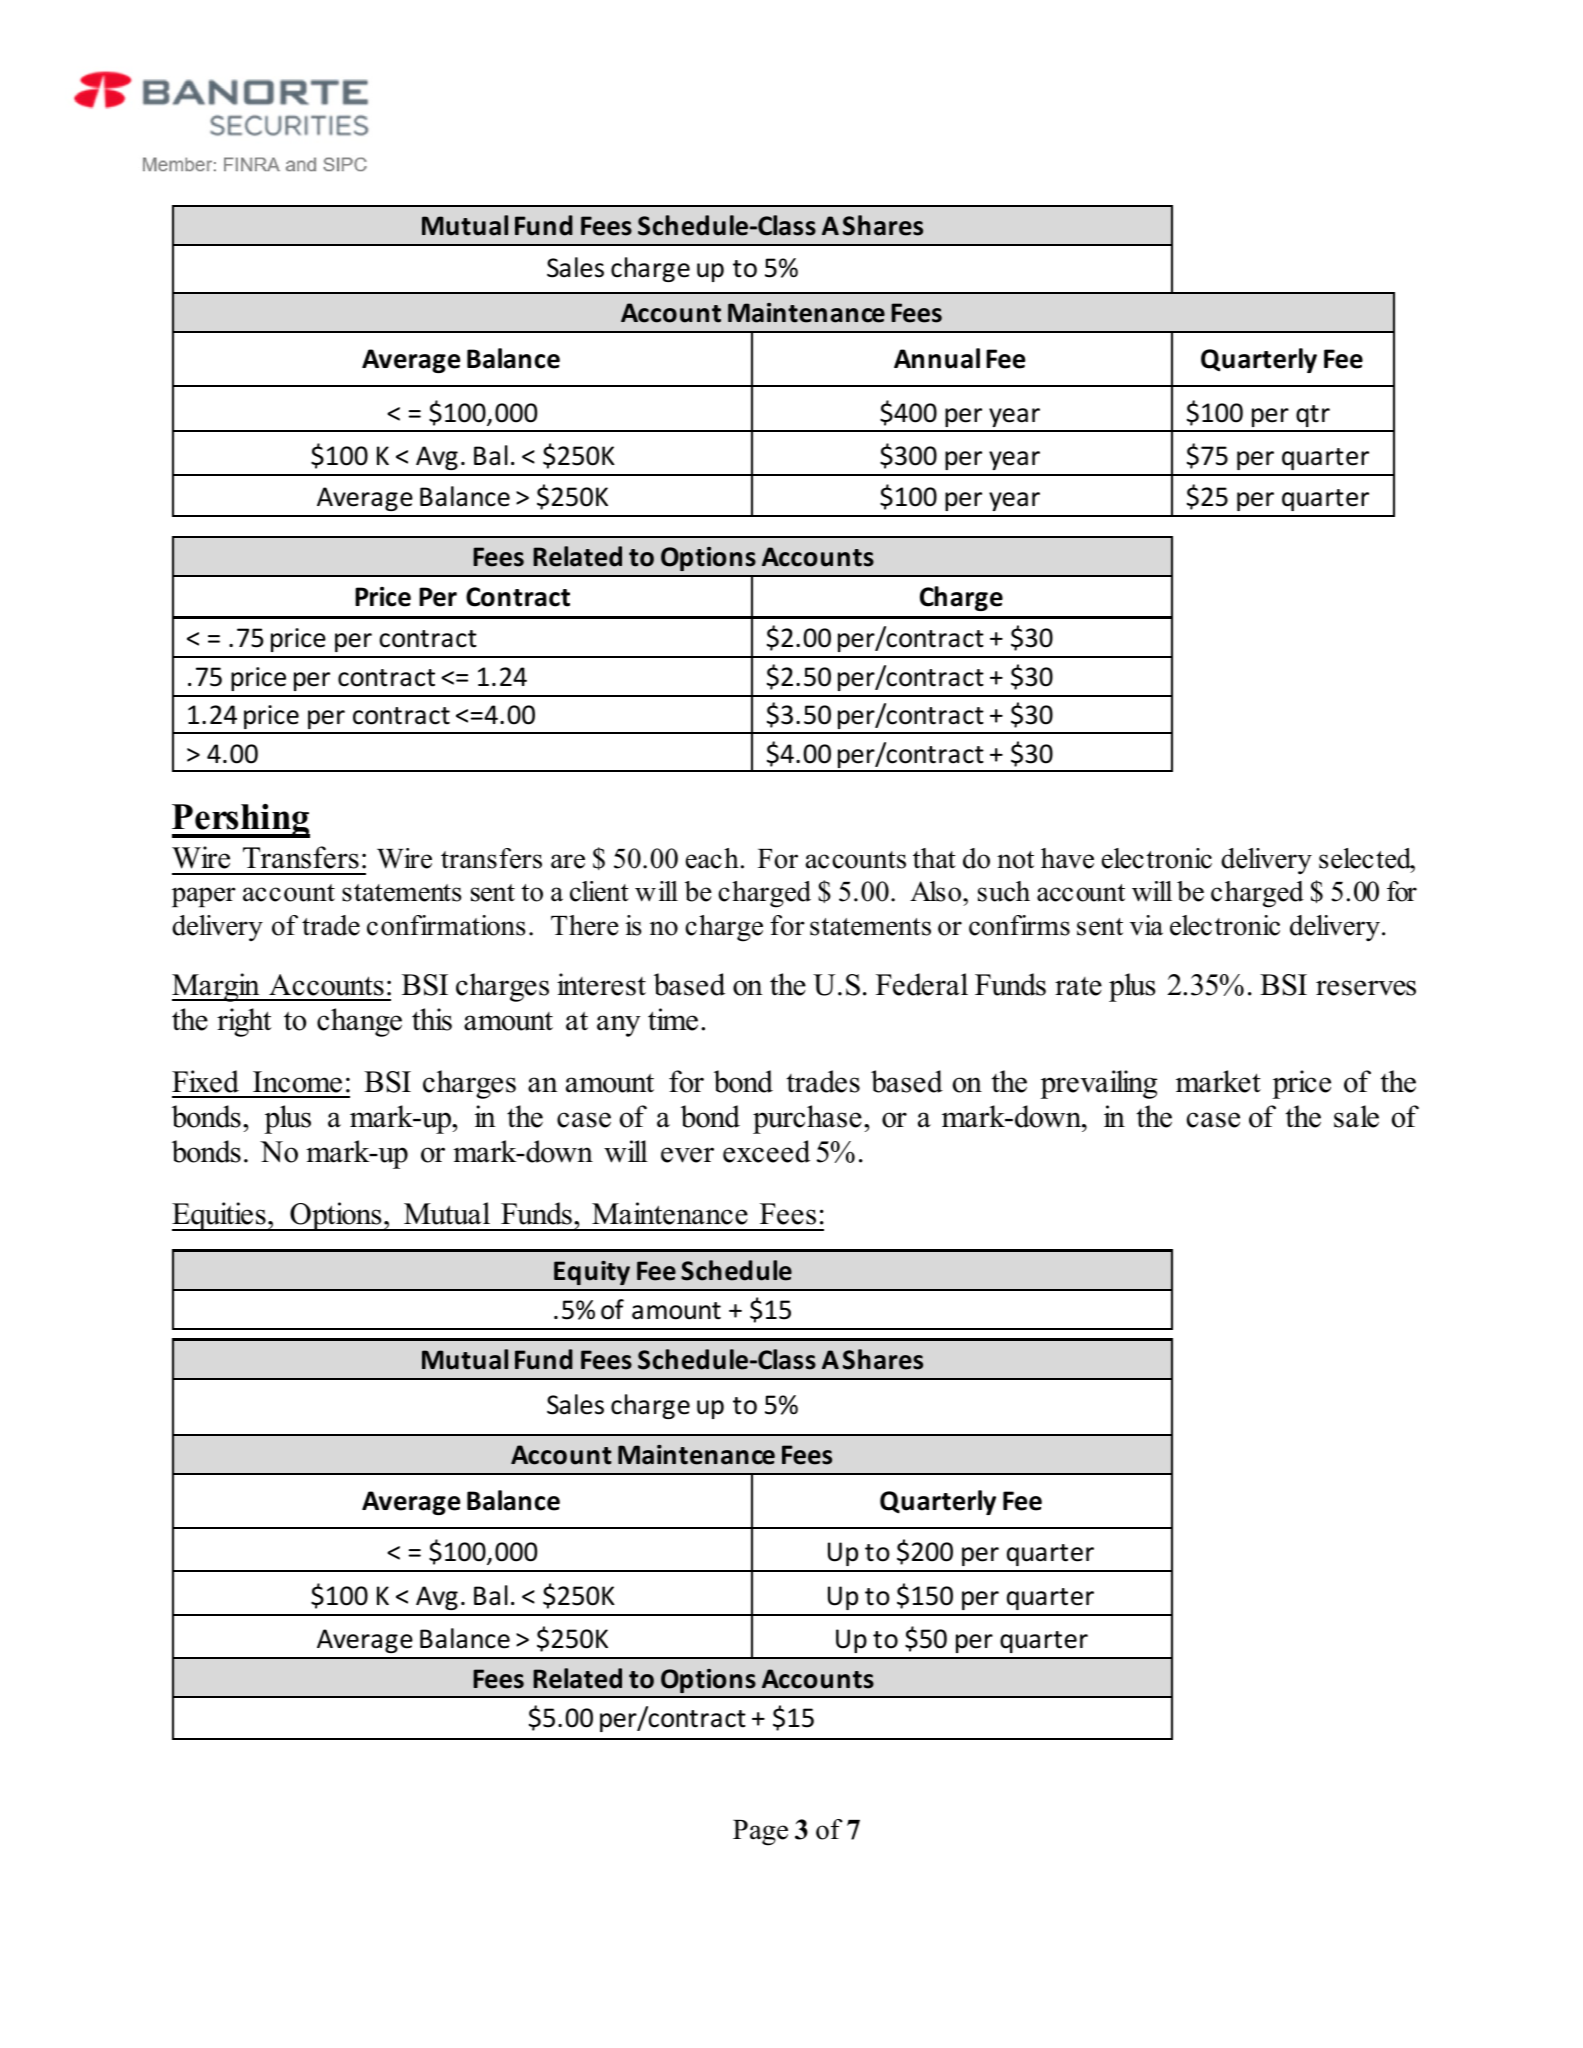 The image size is (1583, 2048). Describe the element at coordinates (1146, 925) in the document. I see `via` at that location.
